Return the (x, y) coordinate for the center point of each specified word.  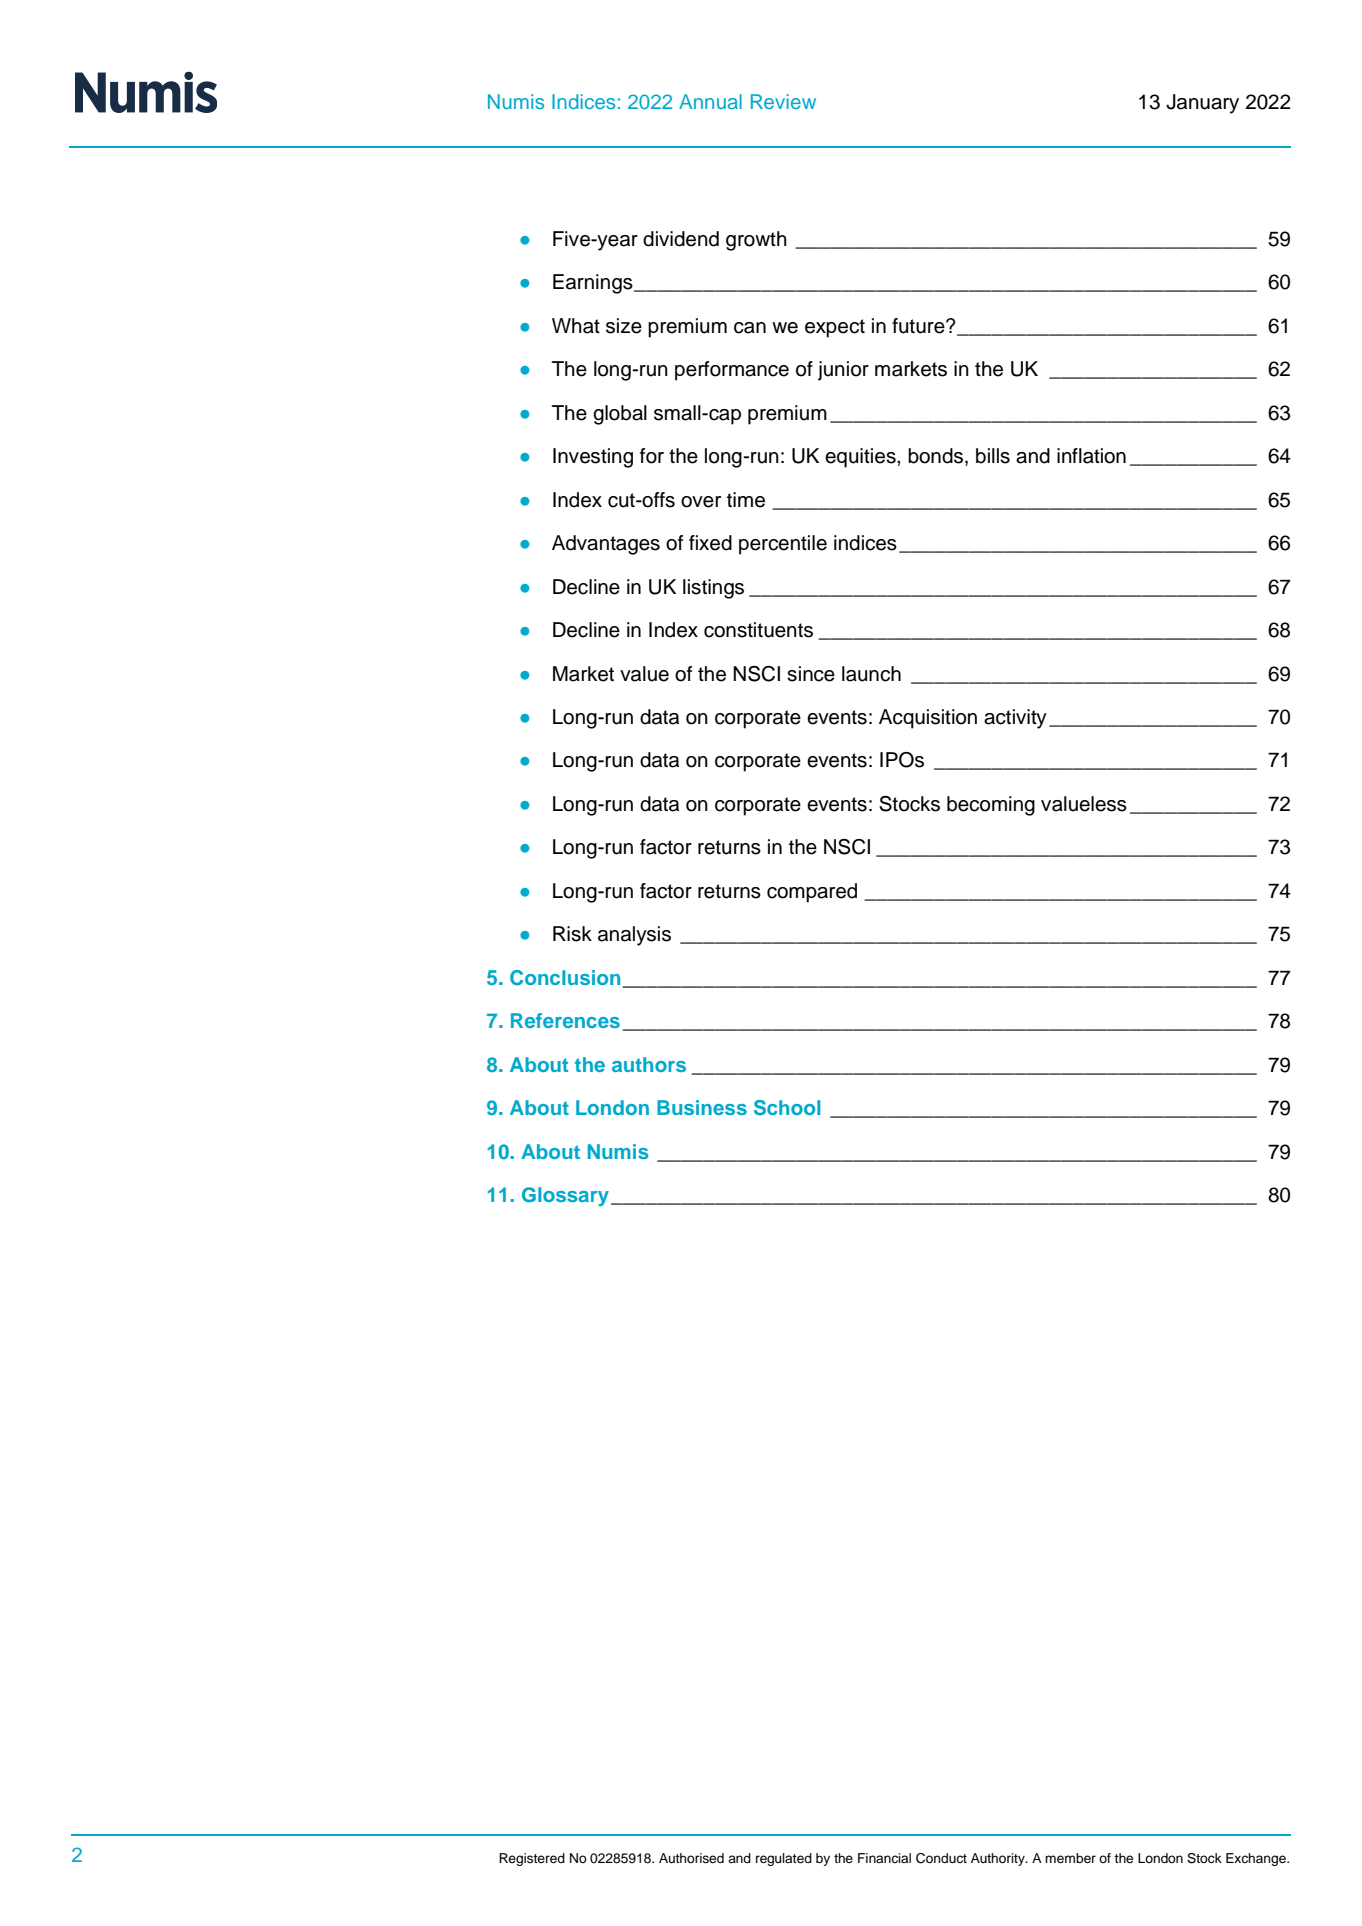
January (1202, 104)
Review (783, 101)
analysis (634, 936)
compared (812, 893)
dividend (681, 239)
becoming (991, 806)
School (787, 1108)
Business (702, 1107)
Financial (884, 1858)
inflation (1091, 456)
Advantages (606, 545)
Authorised (691, 1858)
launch (871, 674)
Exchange (1257, 1859)
